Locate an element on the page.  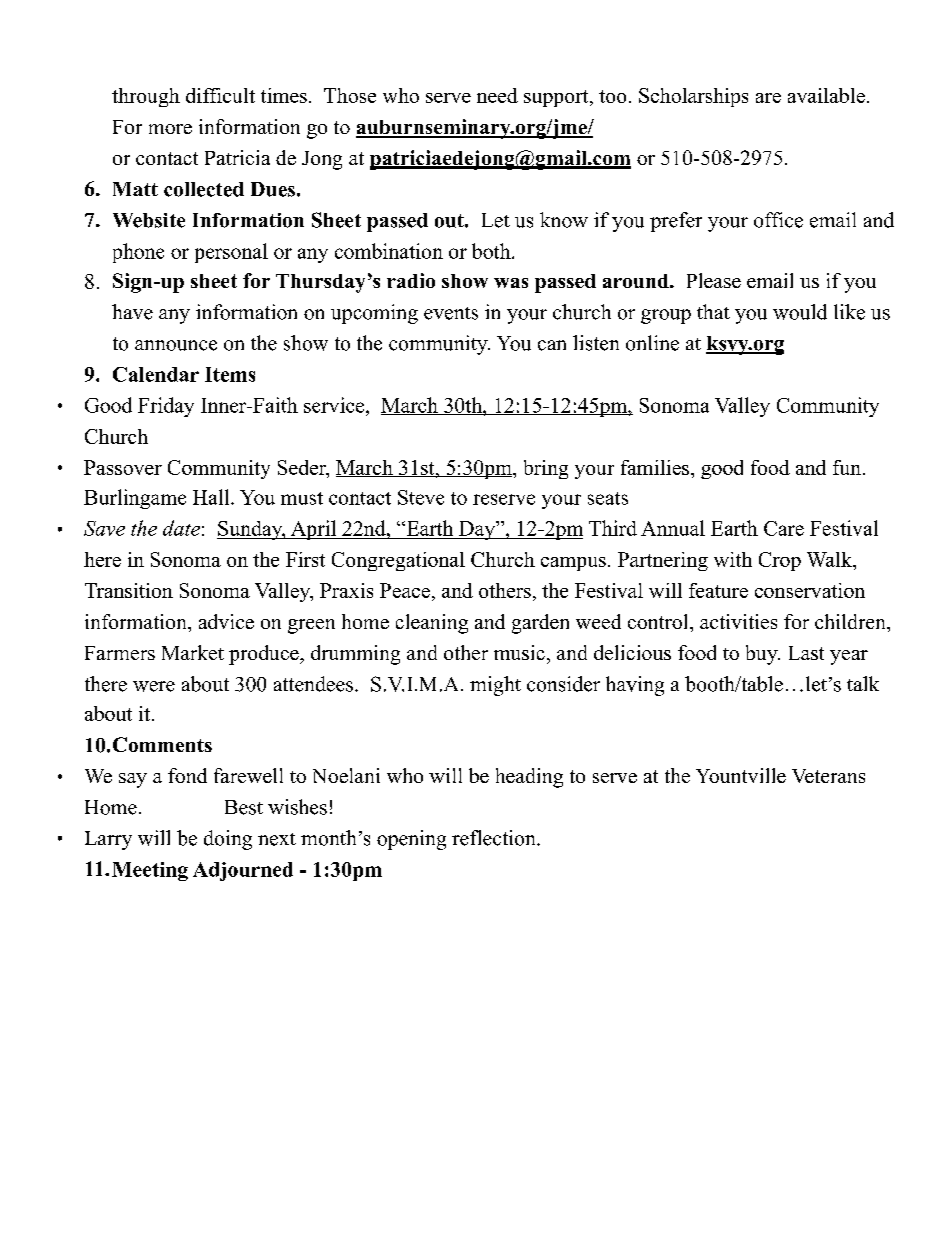
Hall is located at coordinates (212, 497).
